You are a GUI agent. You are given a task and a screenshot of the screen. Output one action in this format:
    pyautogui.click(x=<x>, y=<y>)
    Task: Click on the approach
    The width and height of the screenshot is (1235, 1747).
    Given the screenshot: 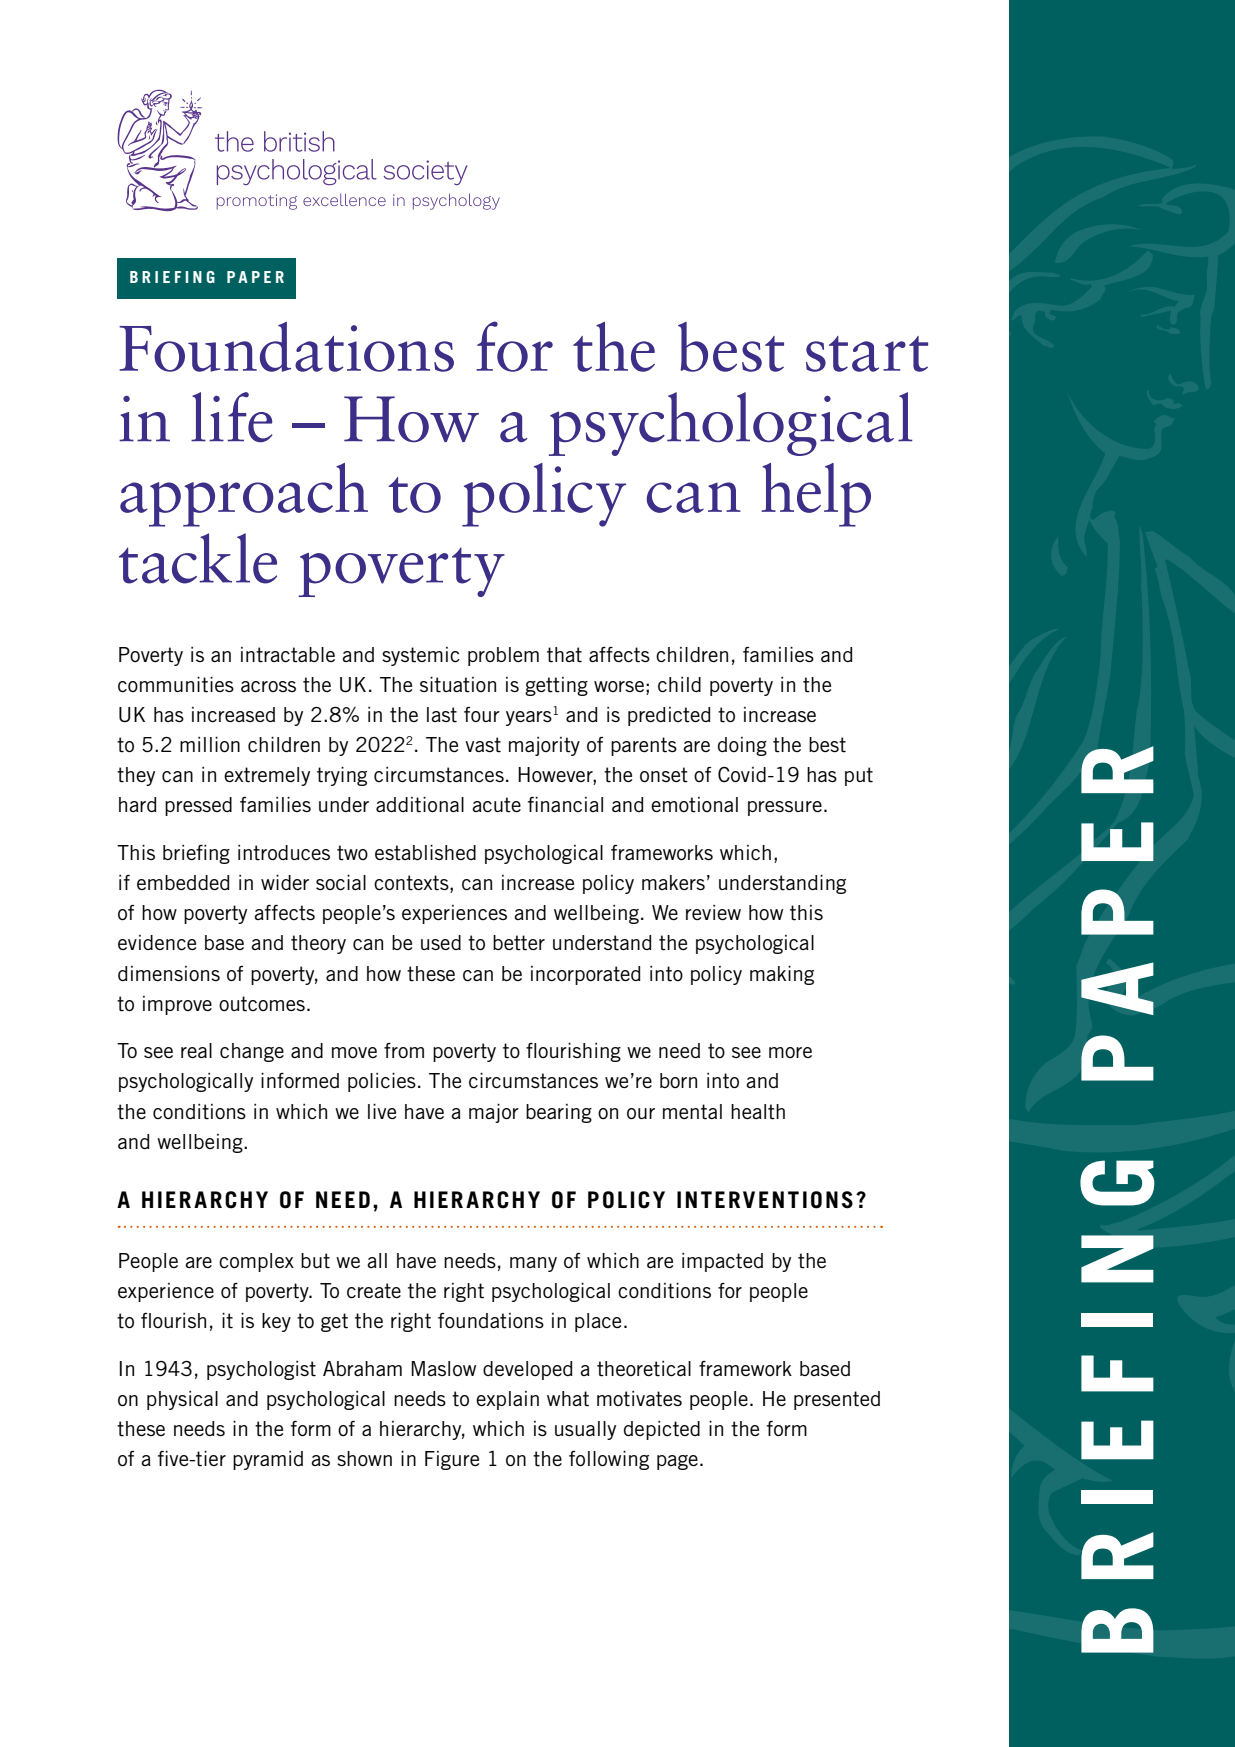 What is the action you would take?
    pyautogui.click(x=244, y=495)
